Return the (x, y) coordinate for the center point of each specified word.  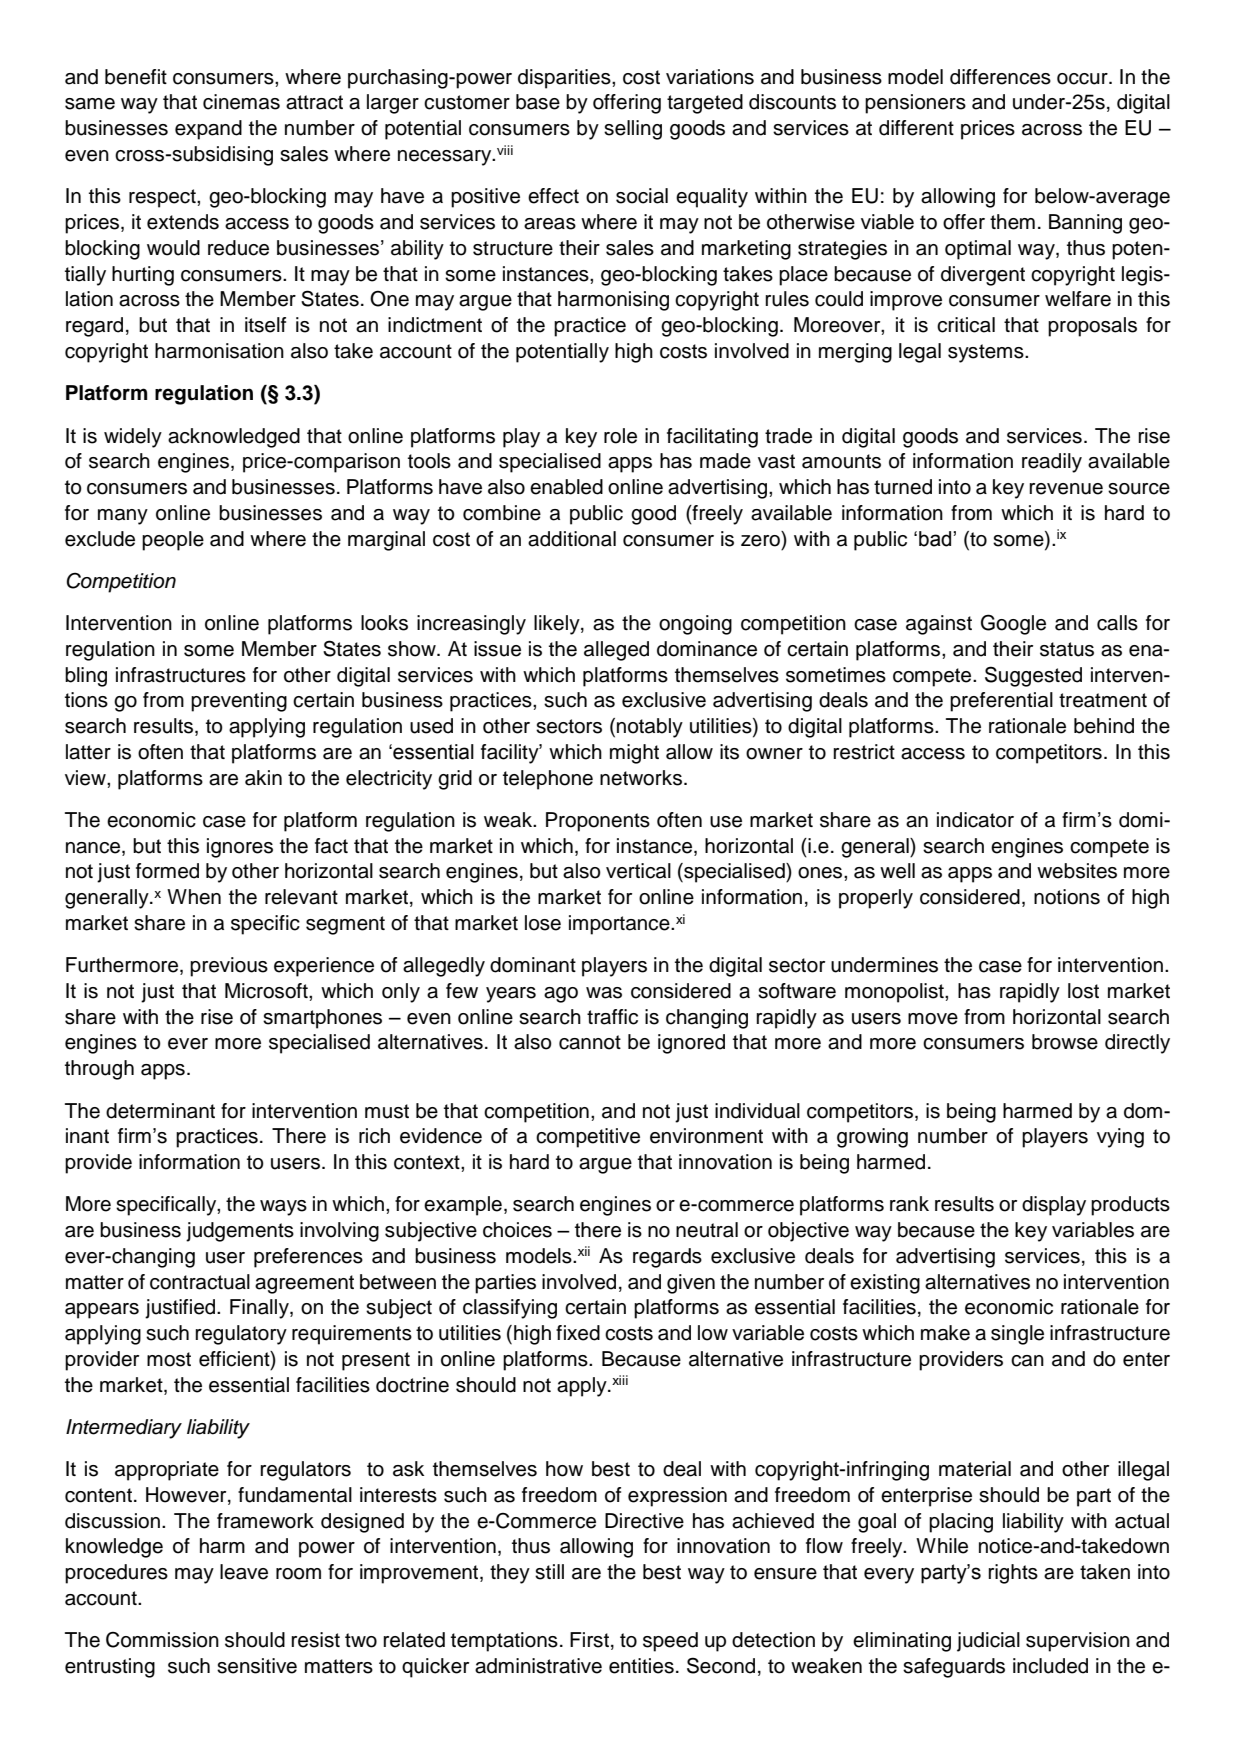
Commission (162, 1640)
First (589, 1640)
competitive (588, 1138)
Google (1013, 624)
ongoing (695, 625)
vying (1120, 1138)
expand (208, 130)
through (99, 1070)
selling (633, 130)
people (173, 541)
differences (1000, 77)
